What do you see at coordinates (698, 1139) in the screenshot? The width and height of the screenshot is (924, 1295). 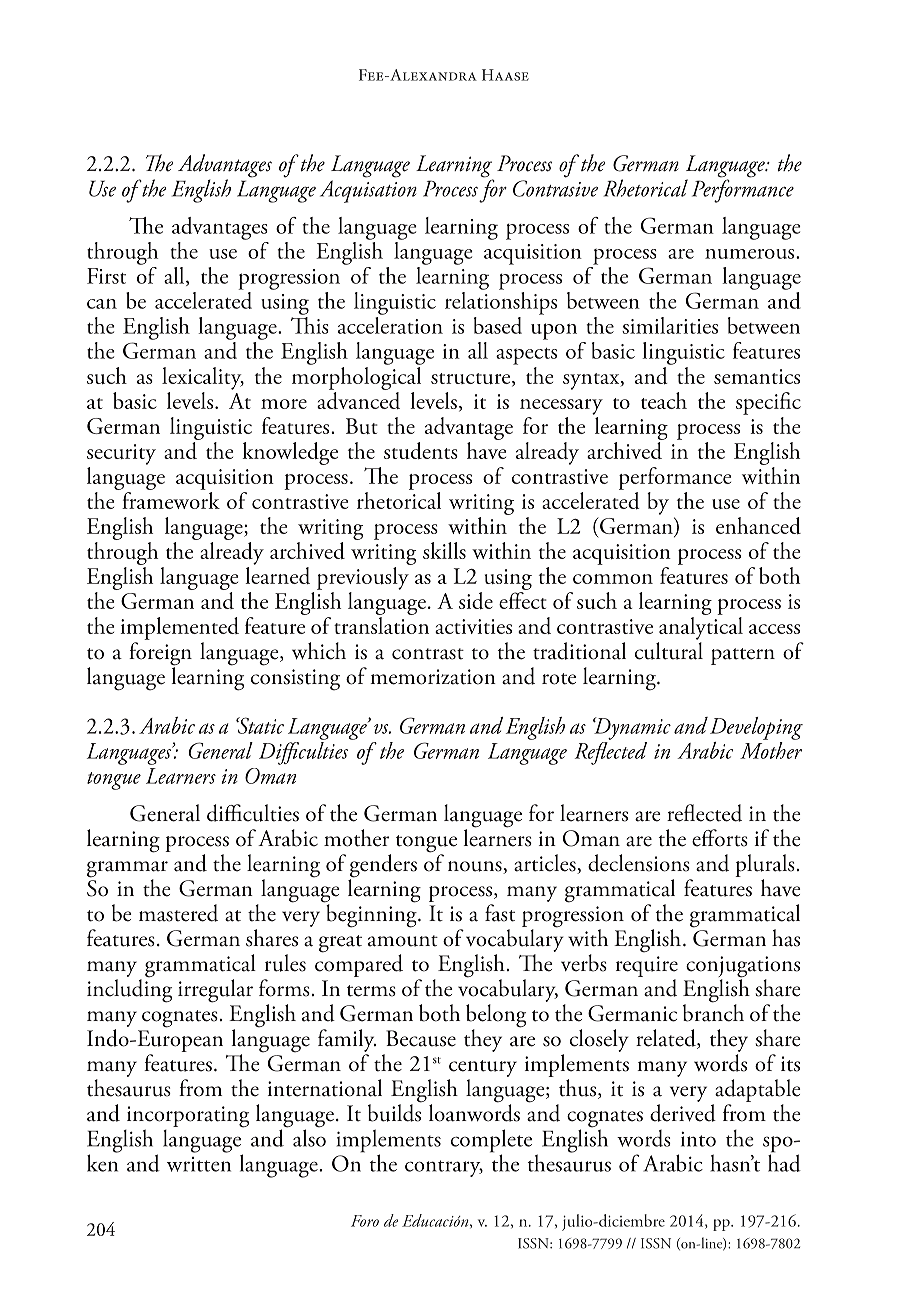 I see `into` at bounding box center [698, 1139].
